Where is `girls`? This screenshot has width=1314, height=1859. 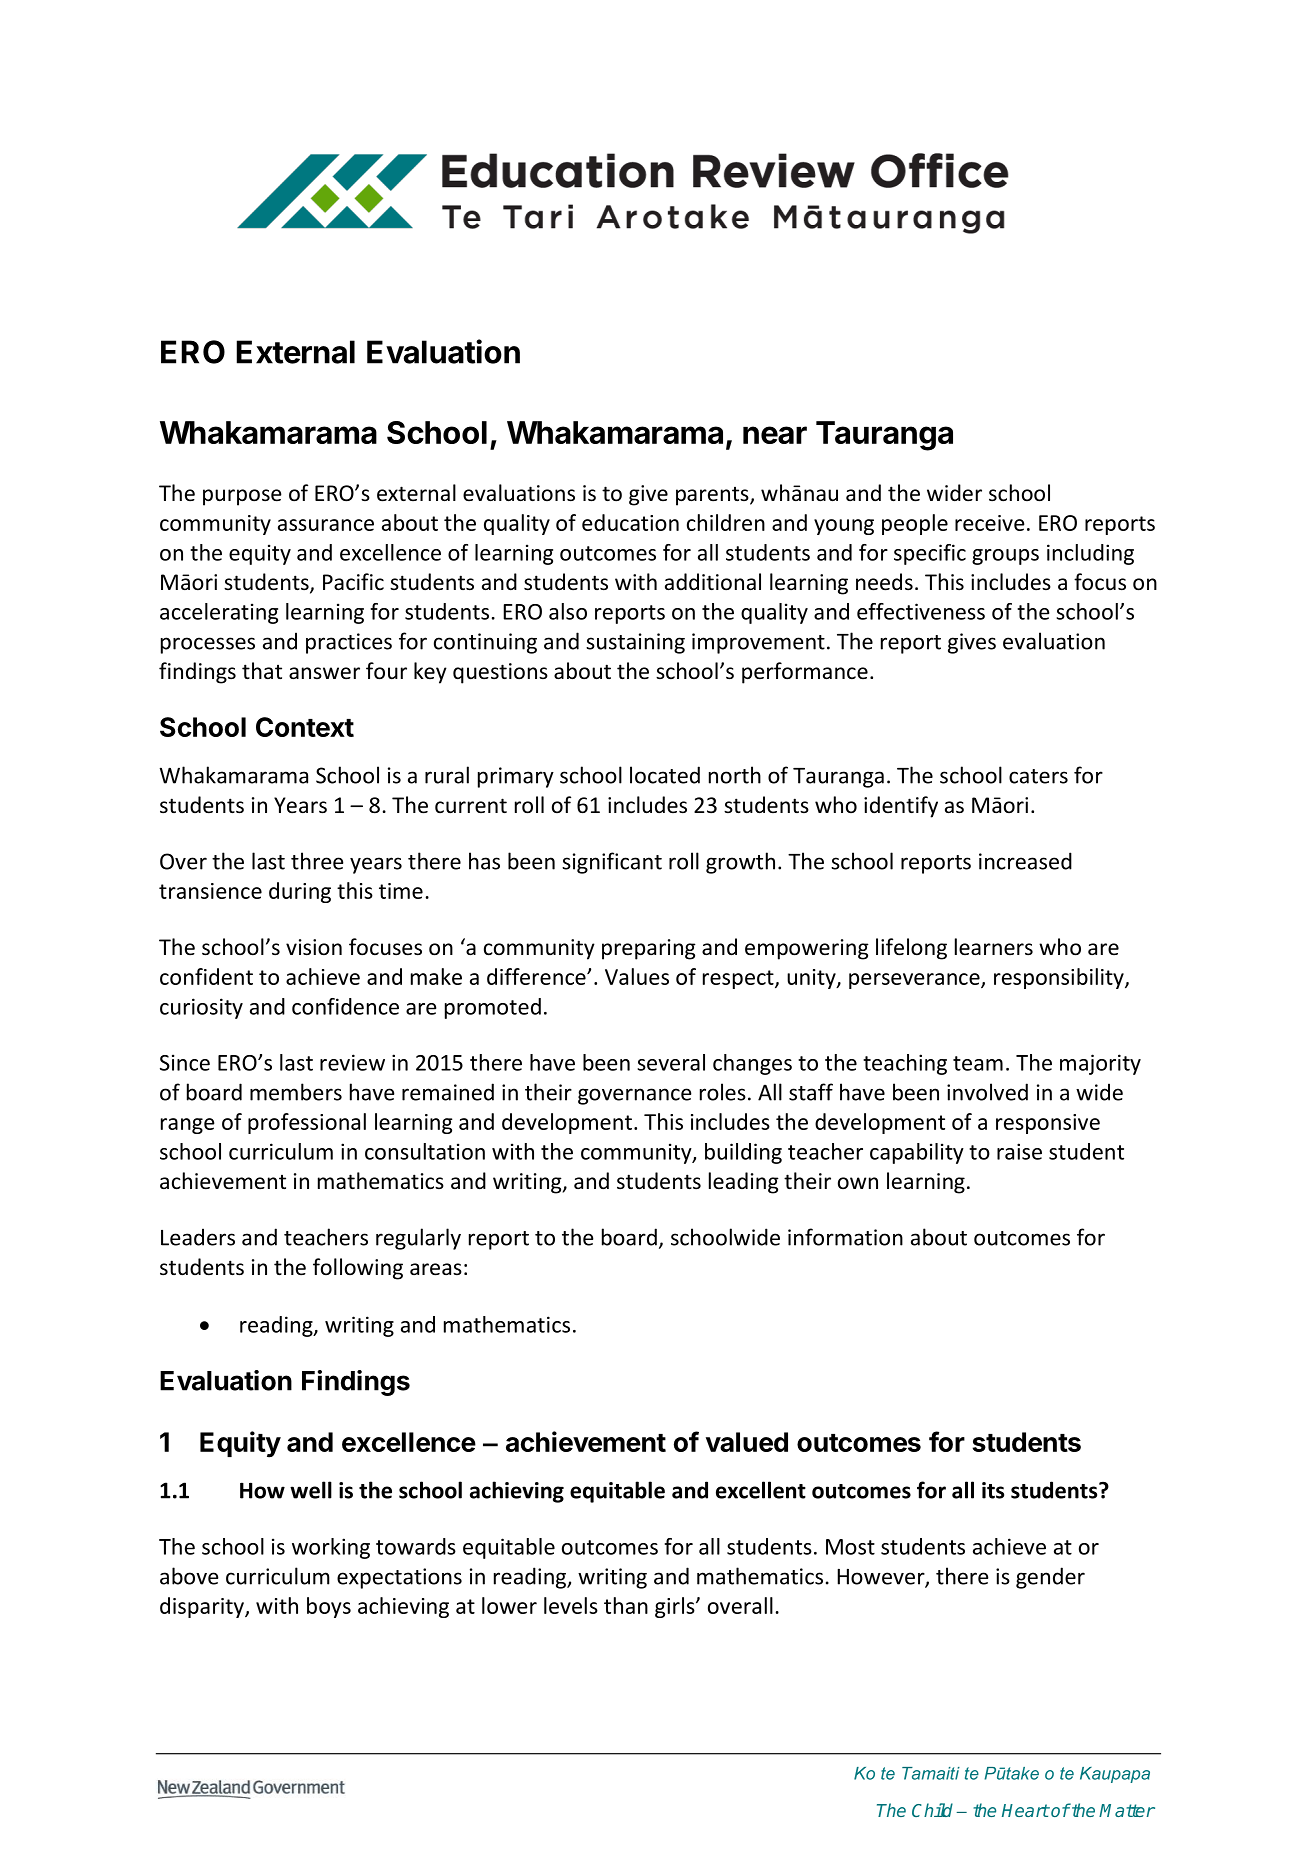 girls is located at coordinates (676, 1607).
